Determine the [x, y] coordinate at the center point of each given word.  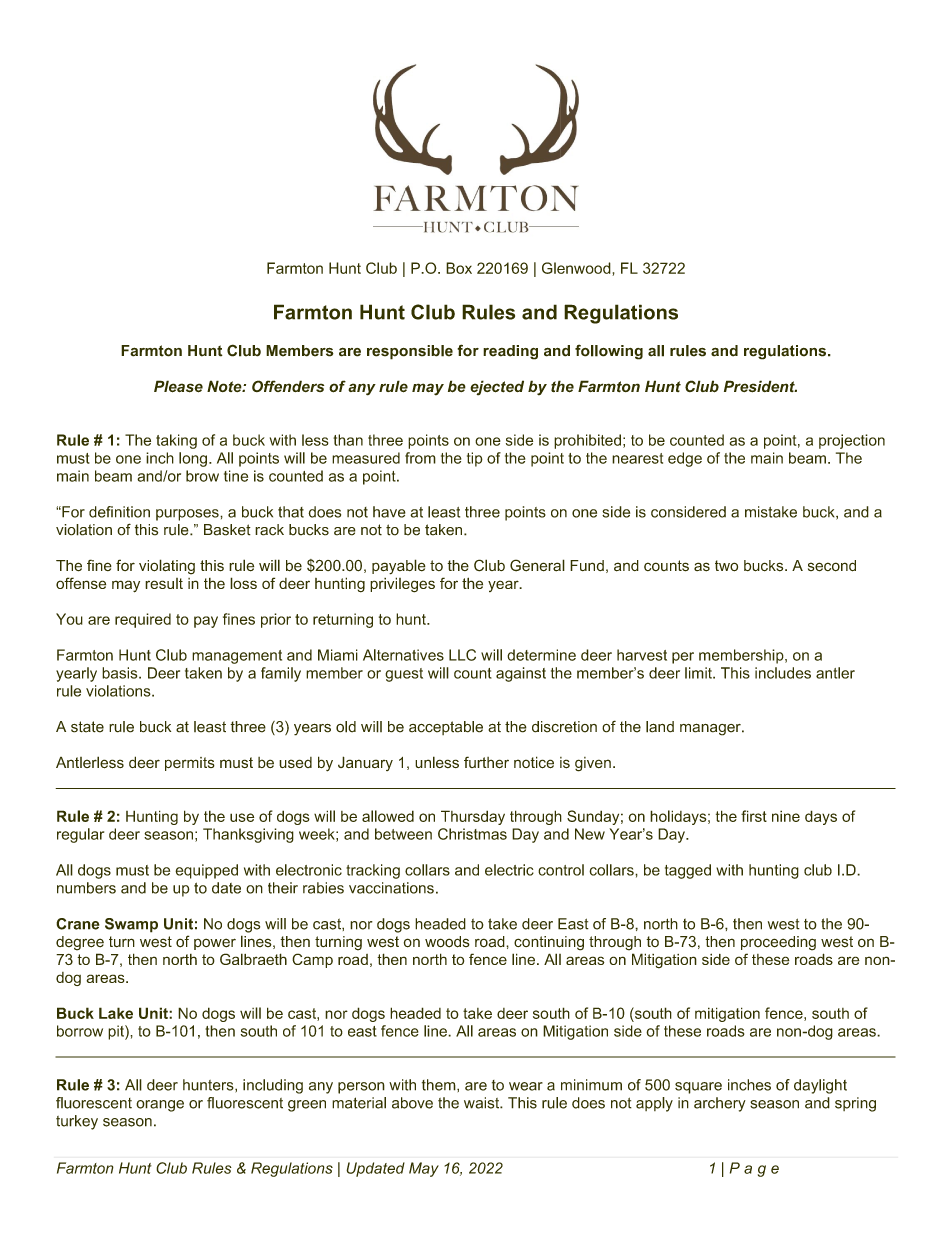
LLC [462, 655]
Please [178, 386]
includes [783, 673]
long [193, 459]
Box [459, 268]
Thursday [473, 817]
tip [475, 459]
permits [190, 764]
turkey [77, 1122]
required [143, 620]
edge [685, 459]
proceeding [778, 943]
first [754, 816]
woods [447, 942]
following [609, 352]
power [215, 944]
